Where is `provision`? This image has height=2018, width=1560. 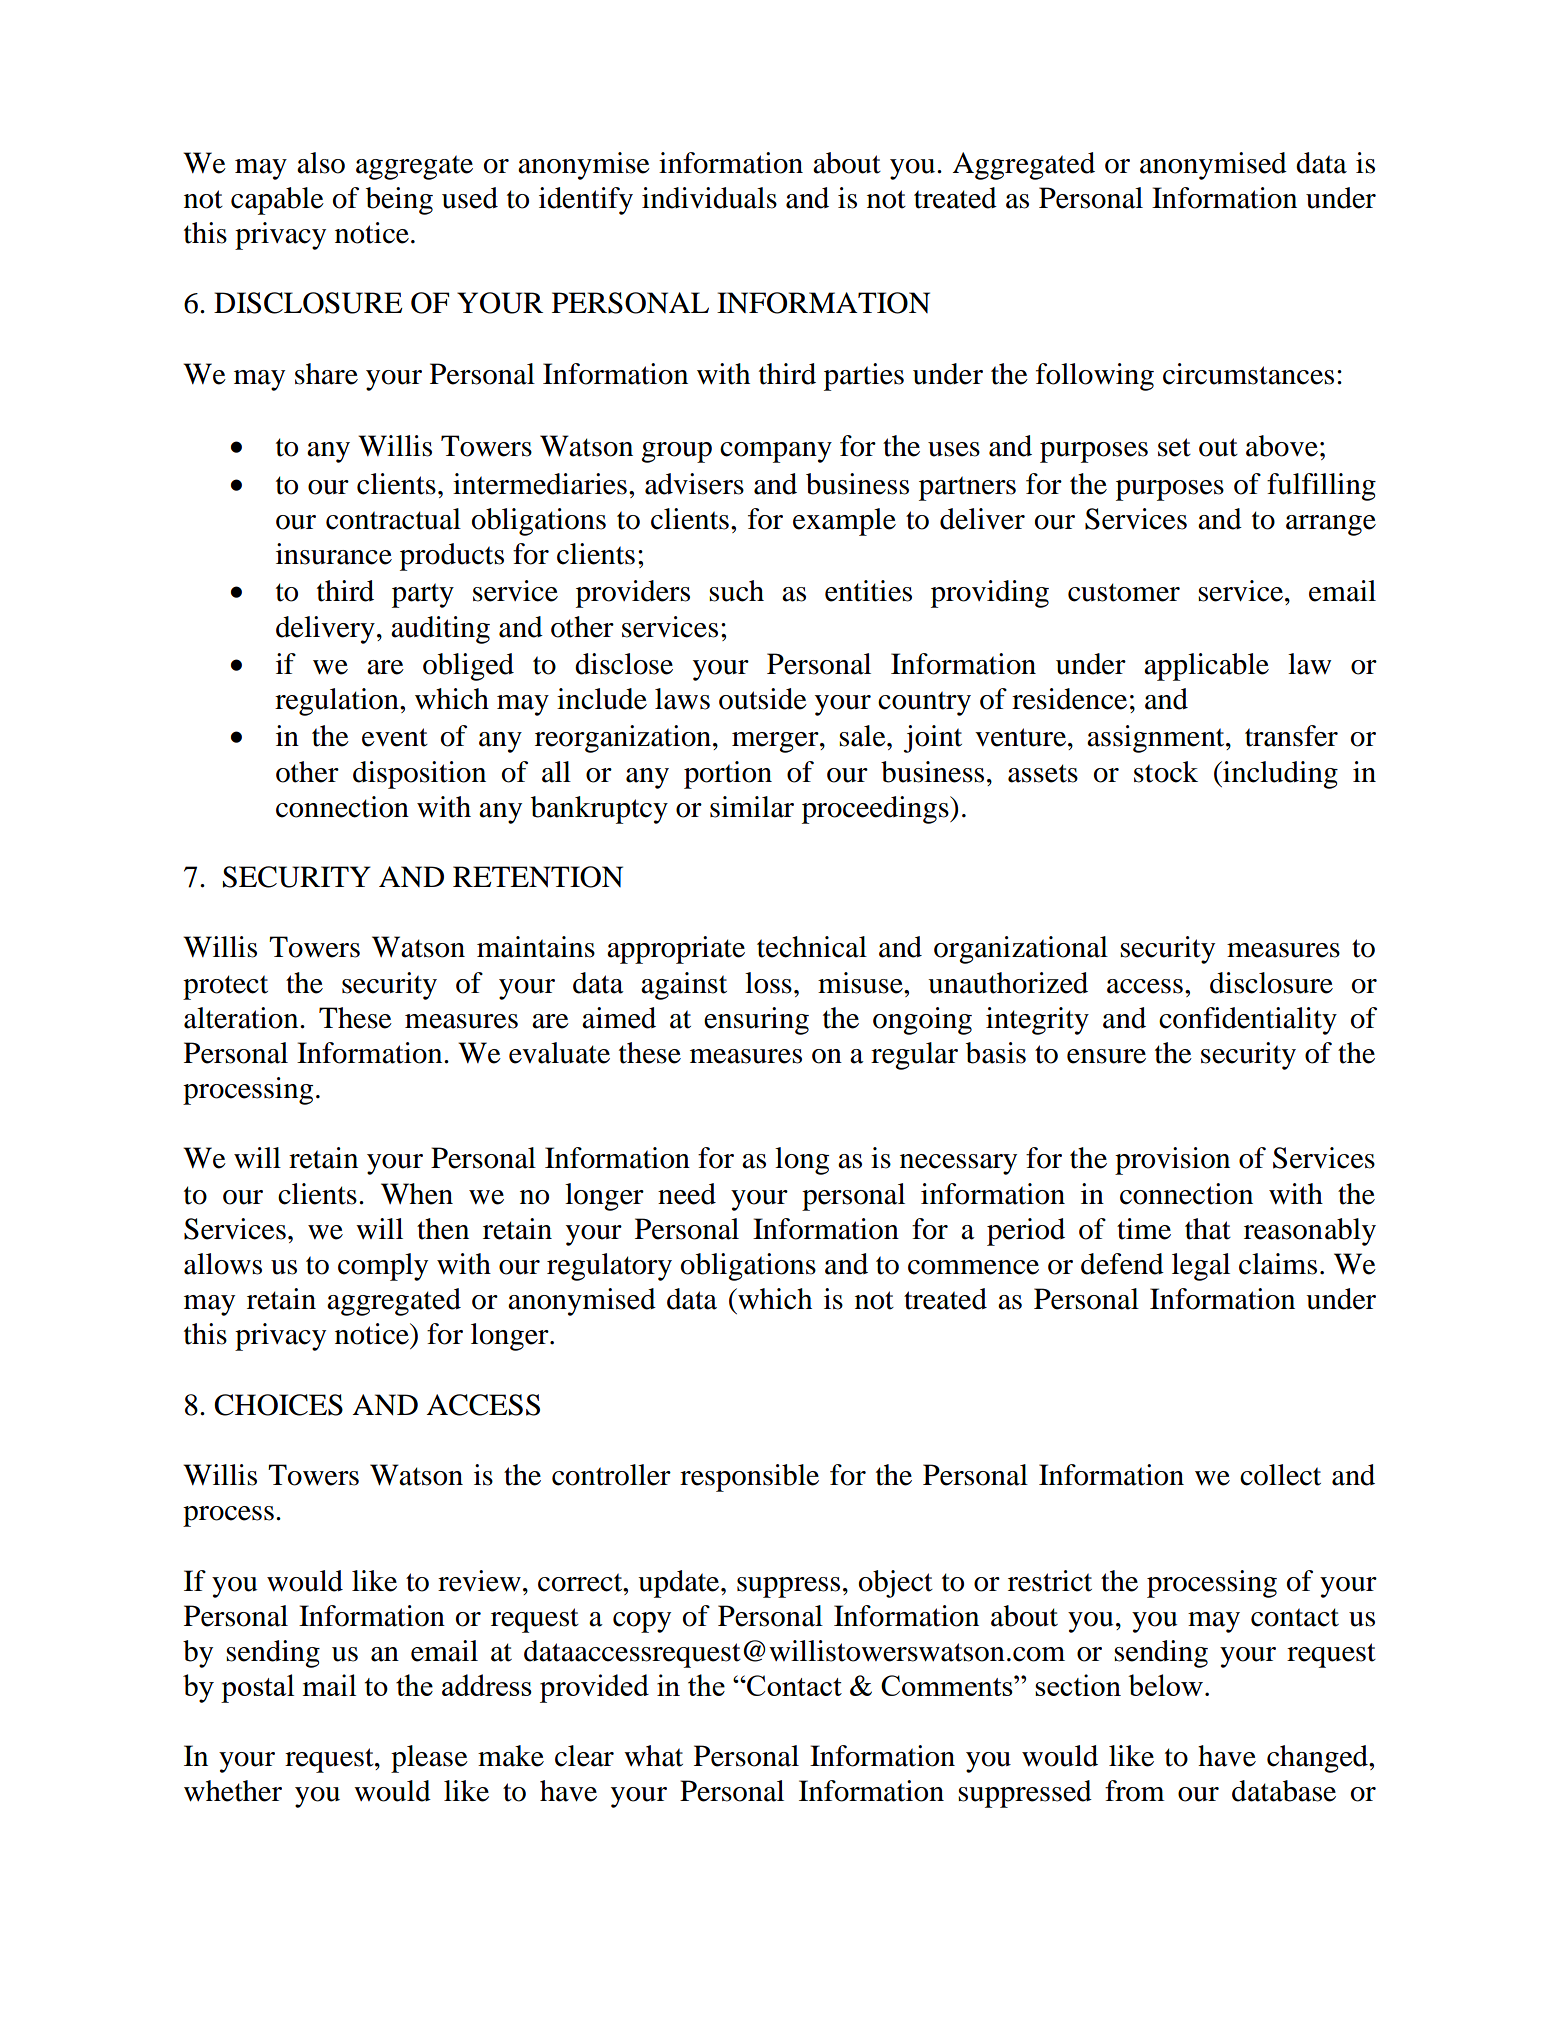 provision is located at coordinates (1172, 1161).
